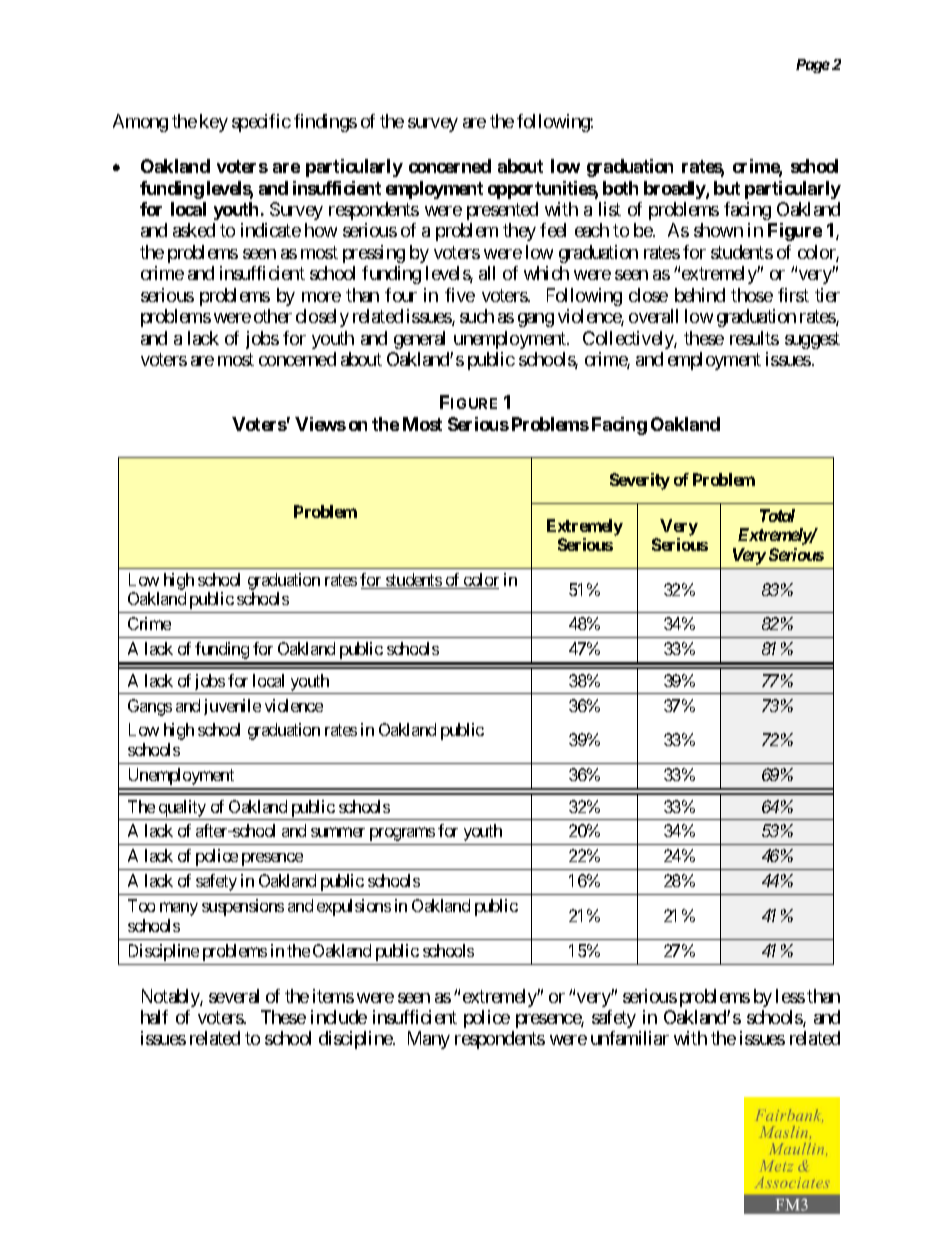 This screenshot has height=1233, width=952. What do you see at coordinates (182, 808) in the screenshot?
I see `quality` at bounding box center [182, 808].
